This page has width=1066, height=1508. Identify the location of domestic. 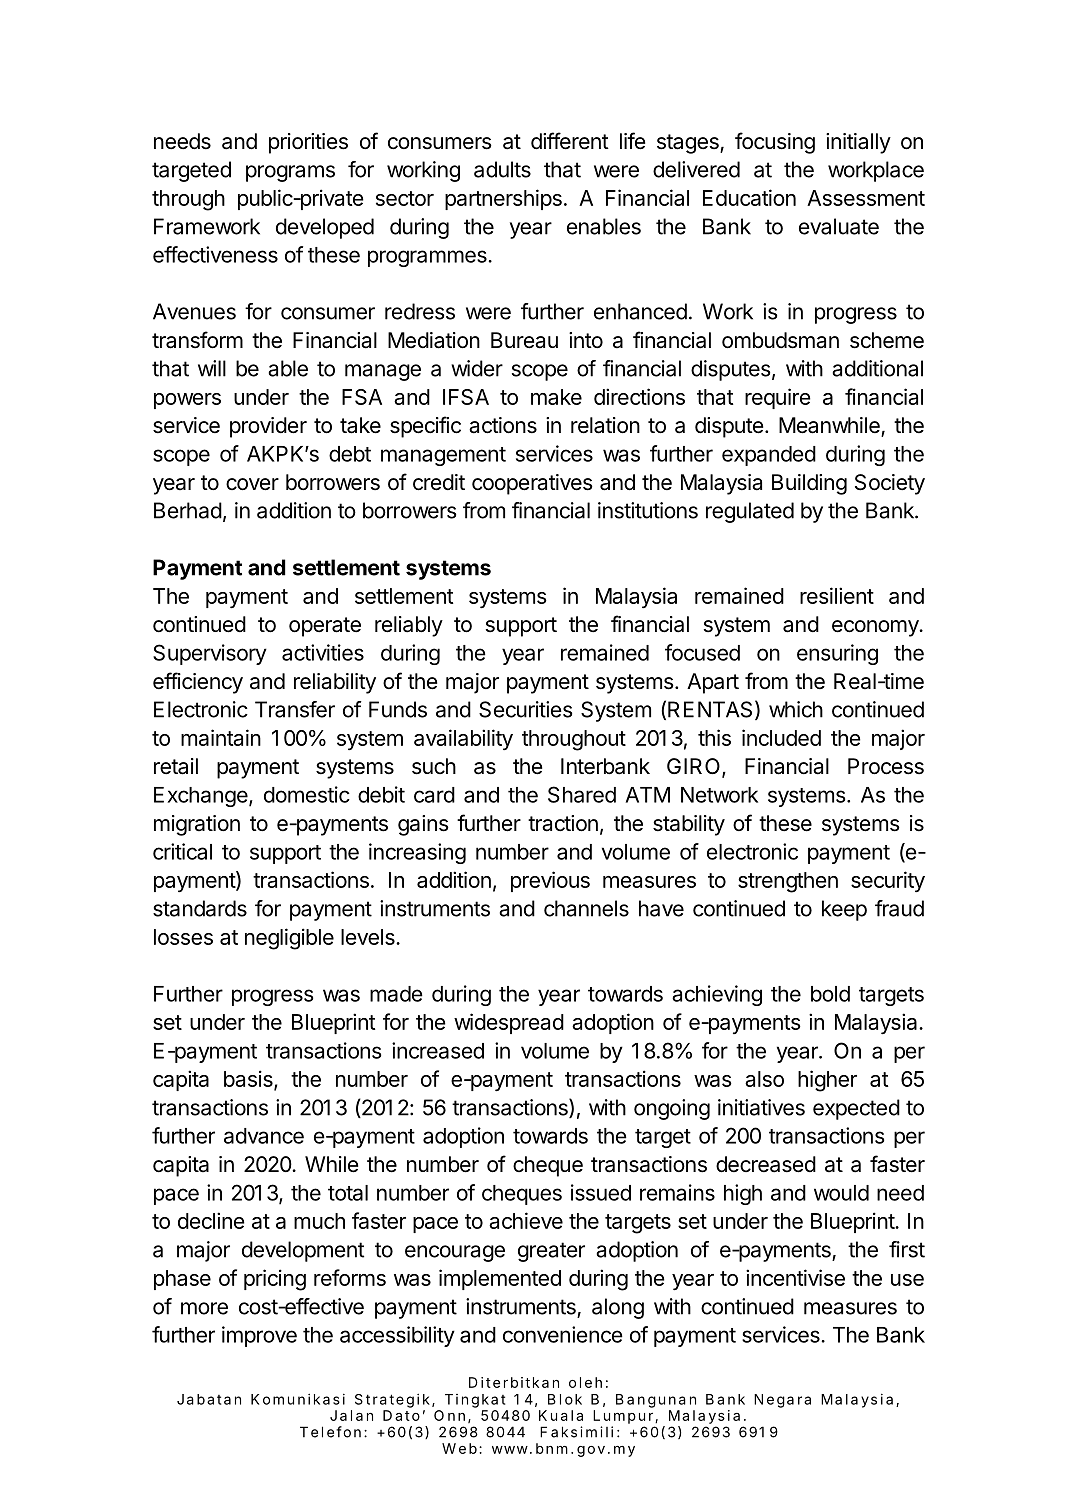
(307, 794).
